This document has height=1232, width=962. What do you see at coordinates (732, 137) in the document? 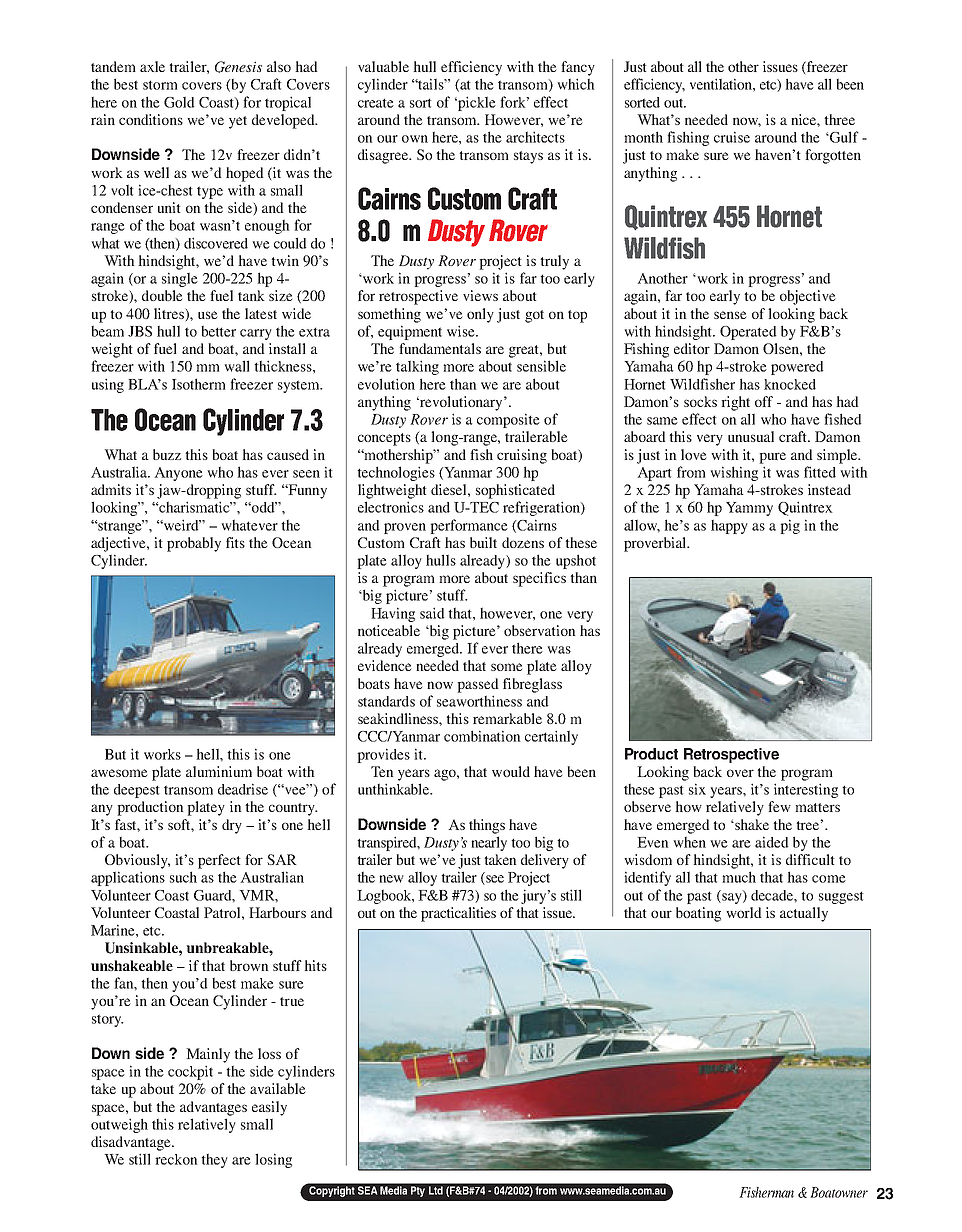
I see `cruise` at bounding box center [732, 137].
